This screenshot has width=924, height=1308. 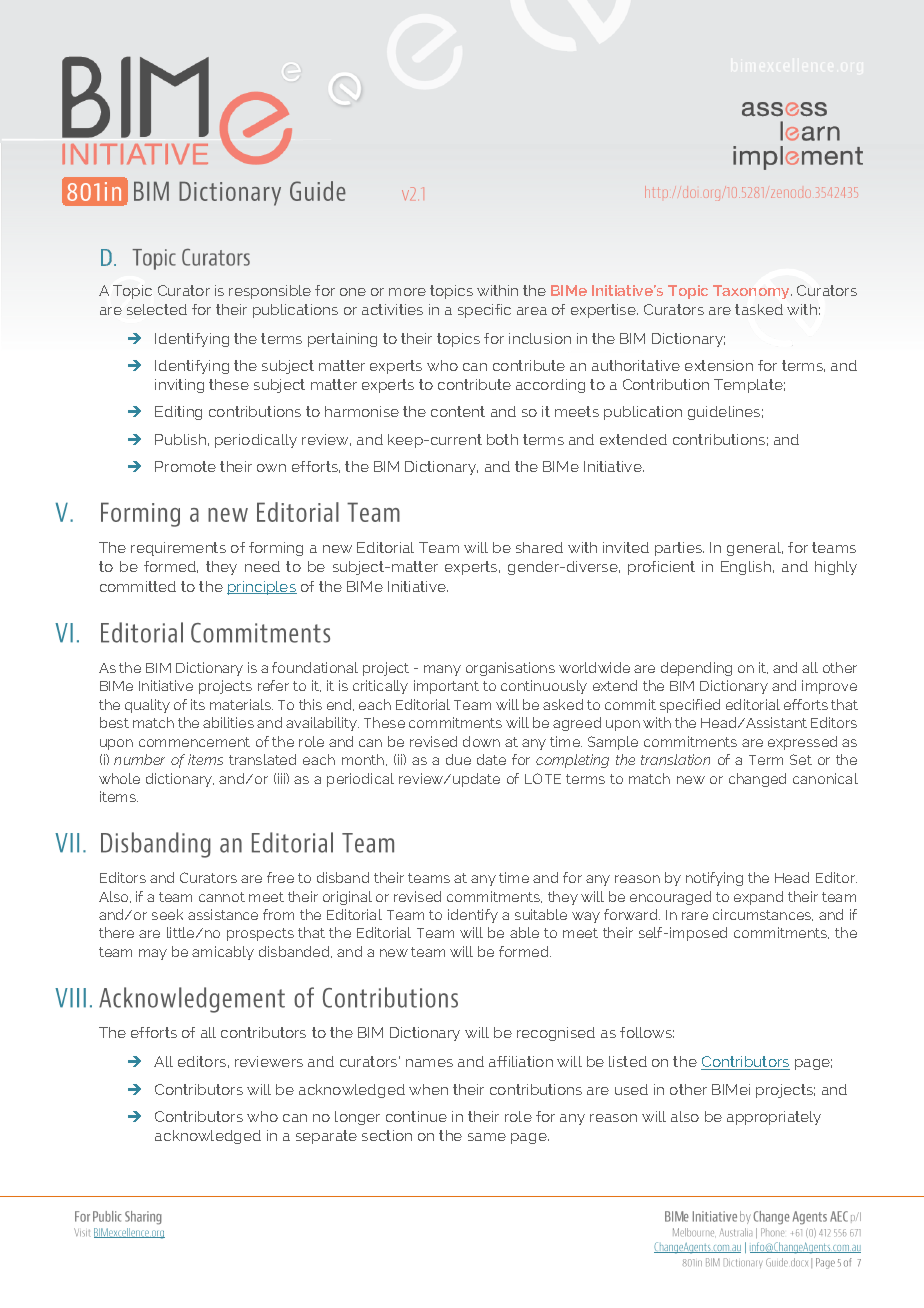 I want to click on same, so click(x=487, y=1137).
